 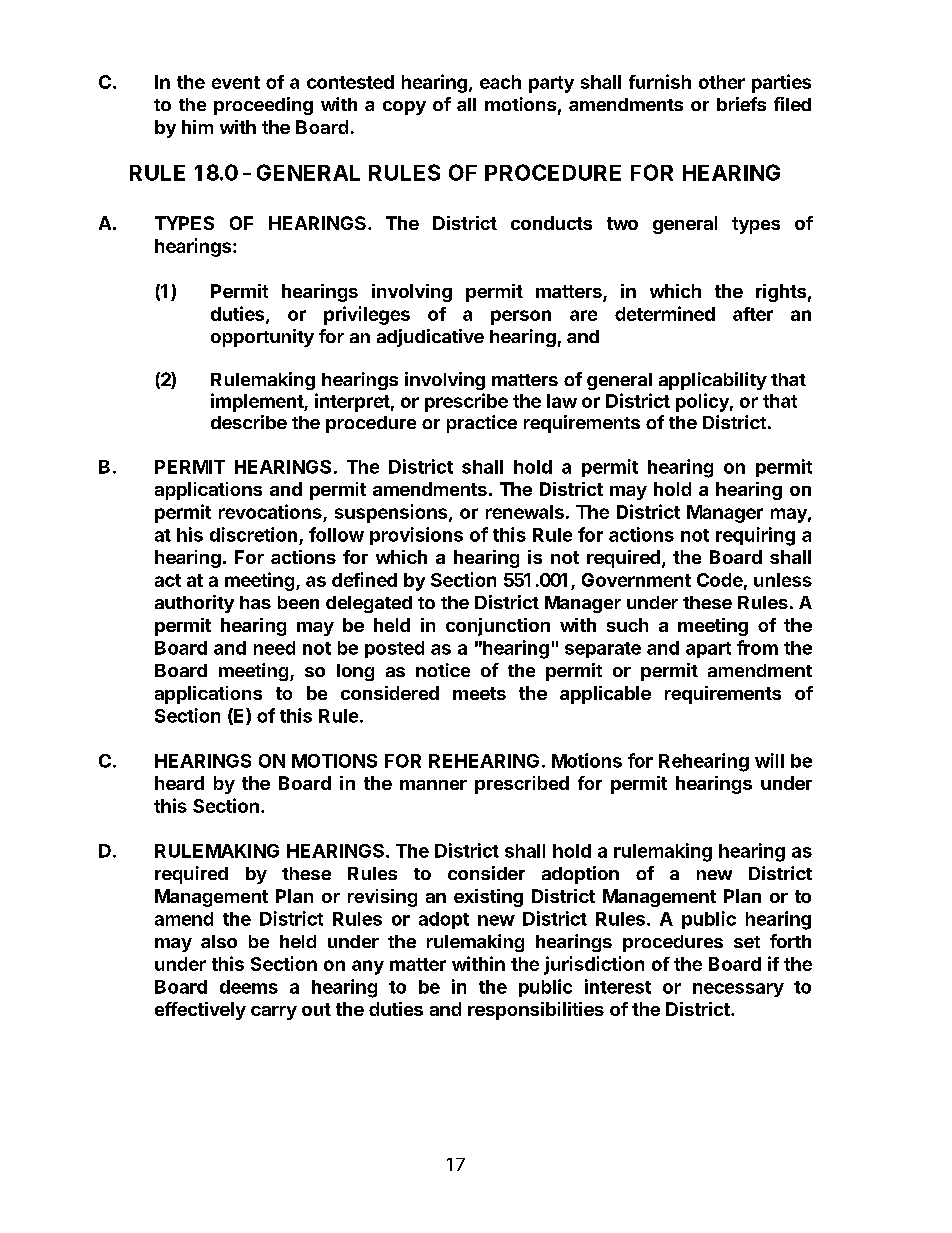 What do you see at coordinates (263, 106) in the page?
I see `proceeding` at bounding box center [263, 106].
